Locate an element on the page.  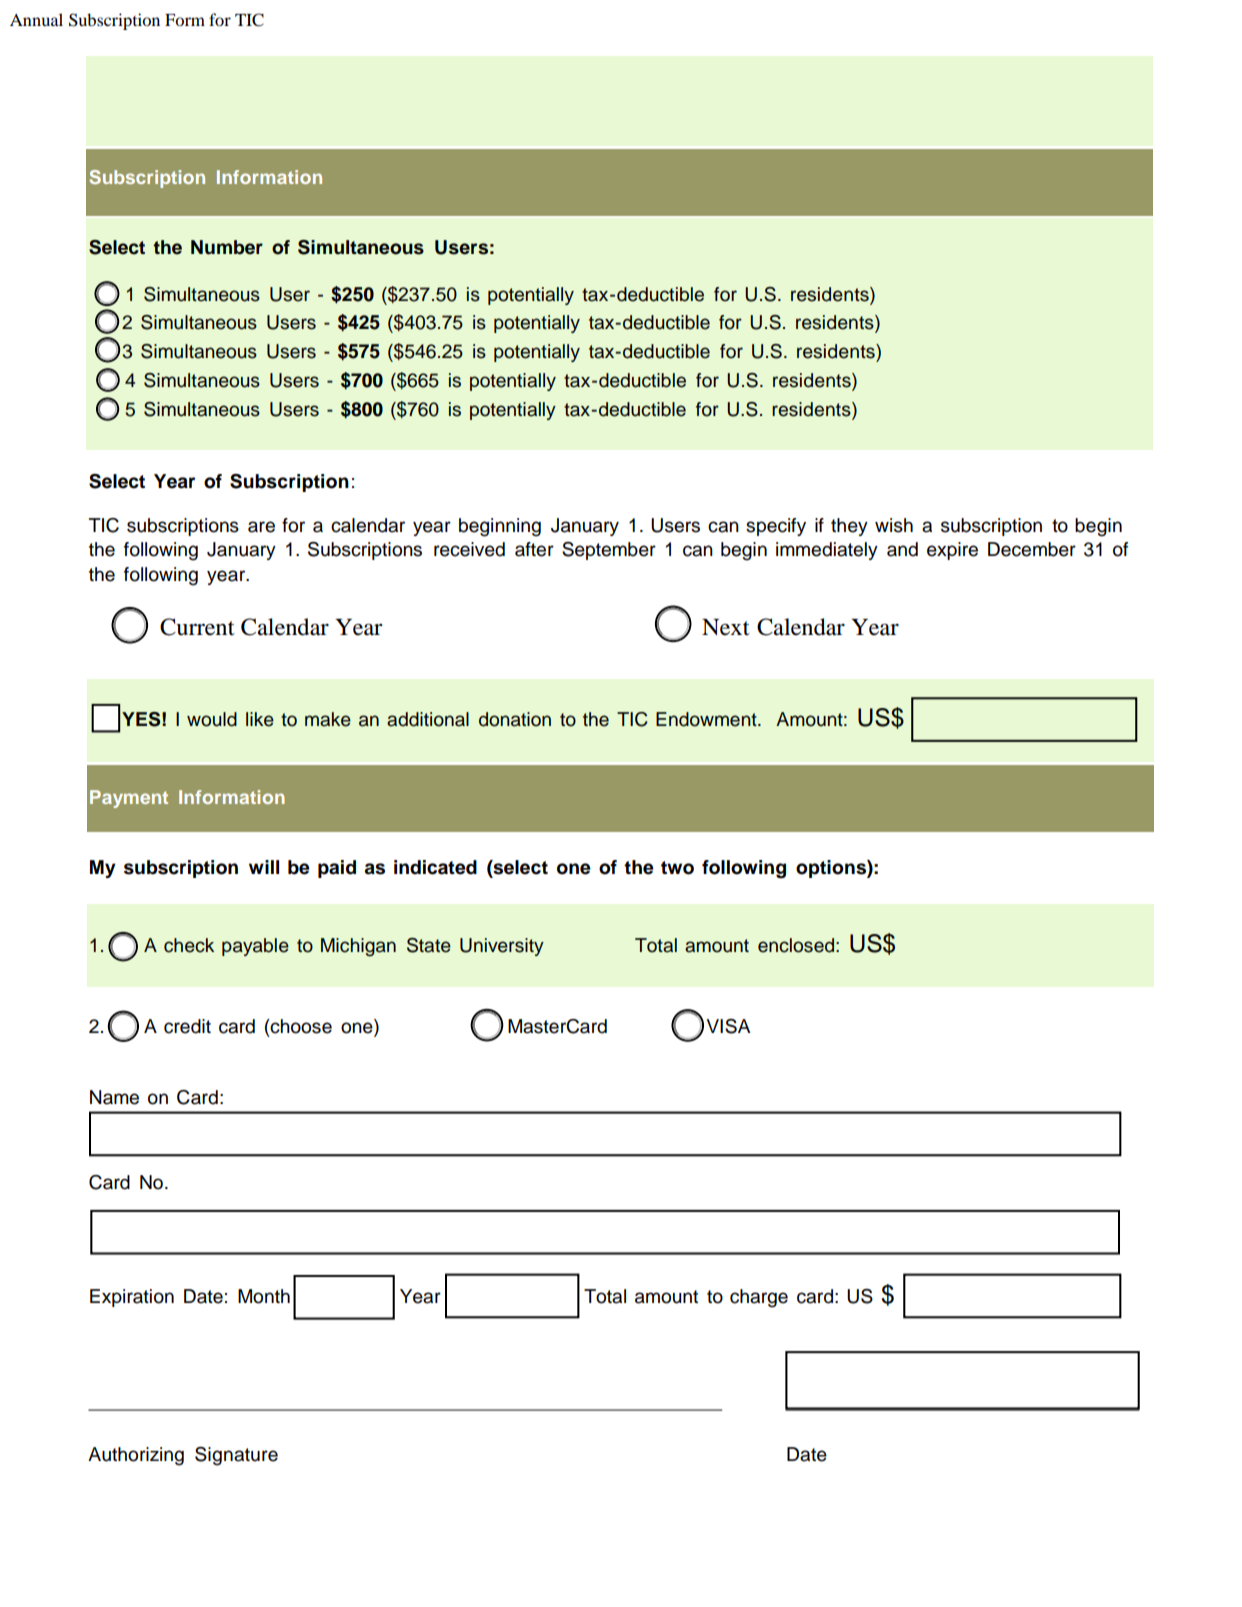
would is located at coordinates (212, 719).
